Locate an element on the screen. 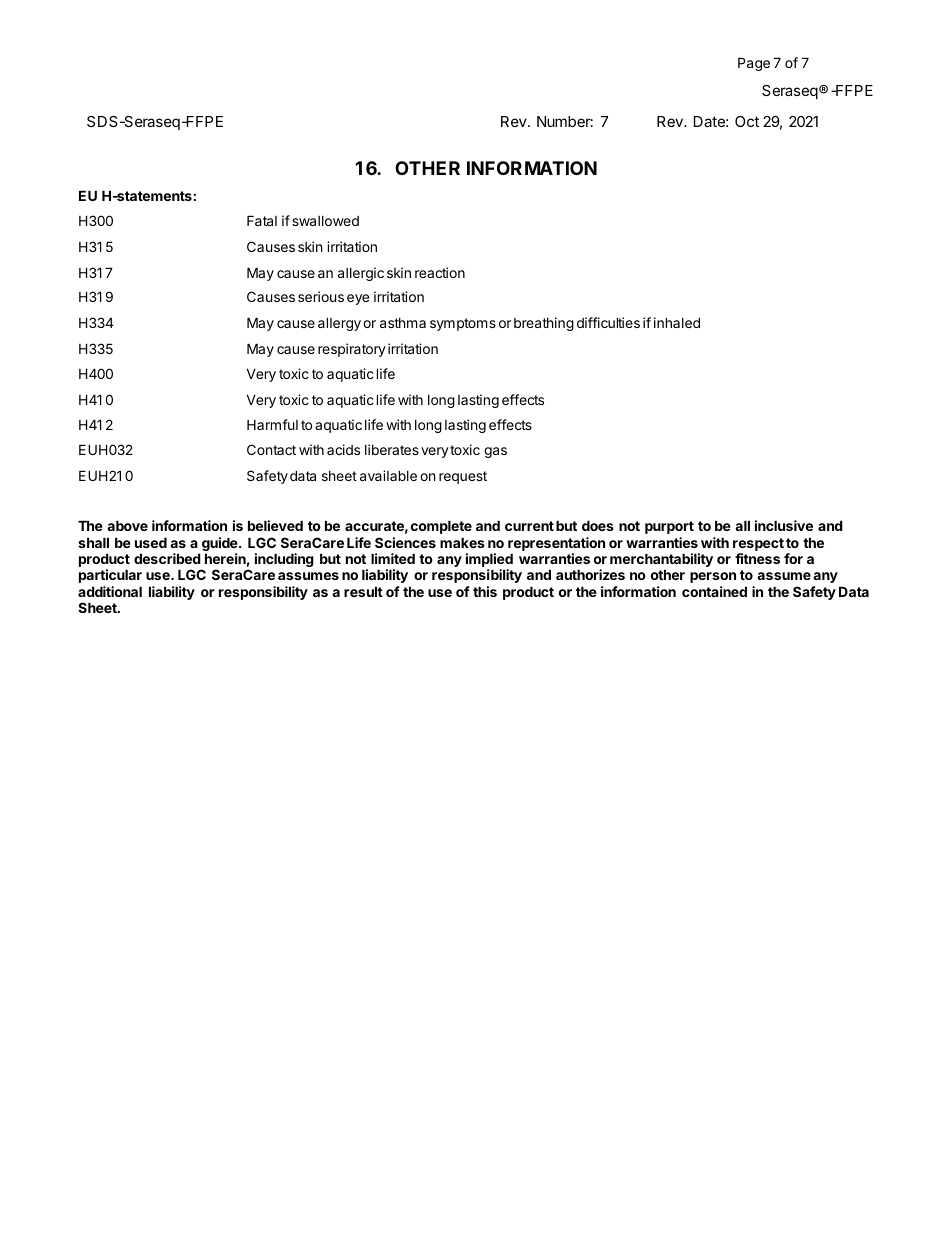  Contact is located at coordinates (271, 449).
